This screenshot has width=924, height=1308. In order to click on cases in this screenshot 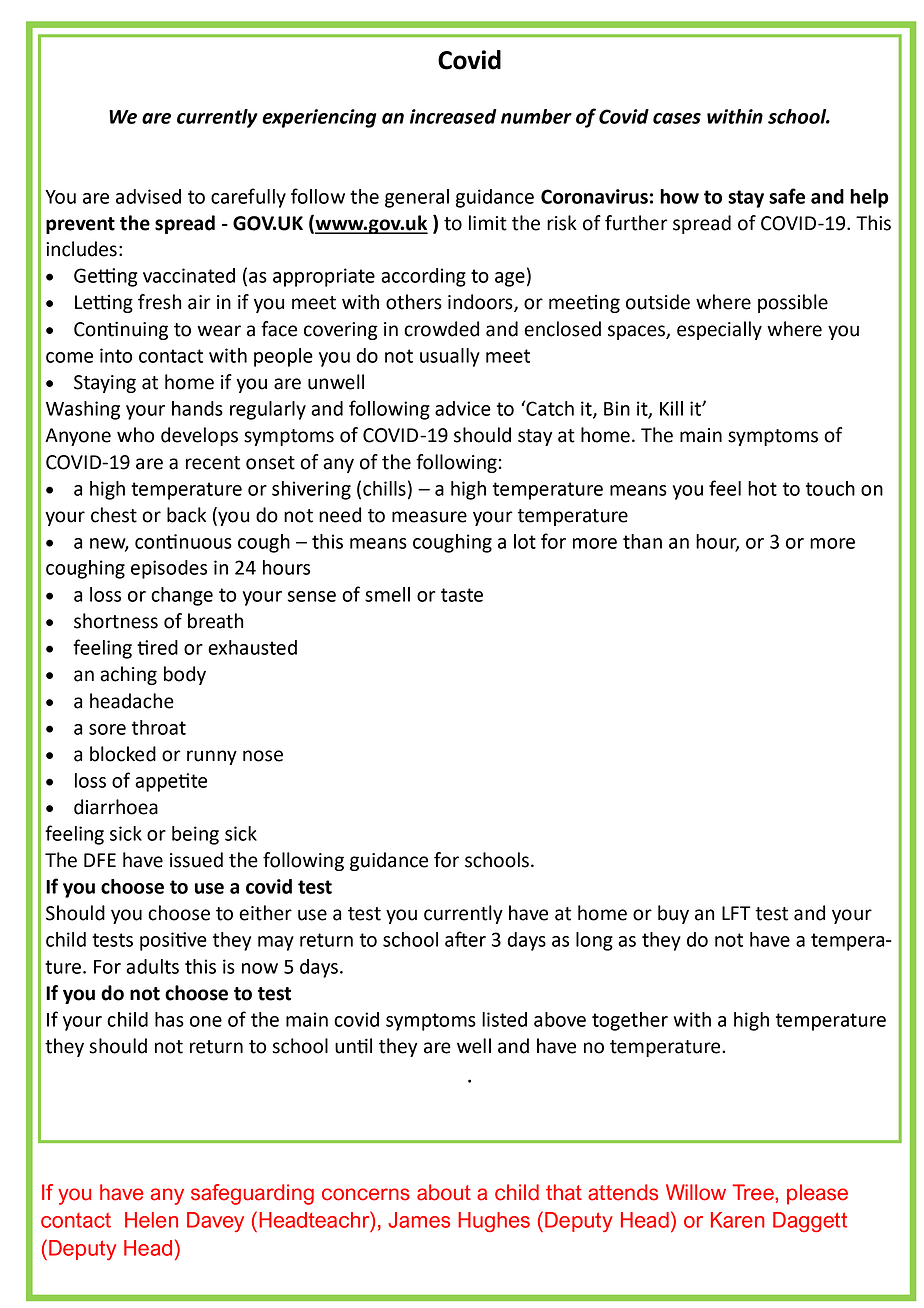, I will do `click(677, 118)`.
